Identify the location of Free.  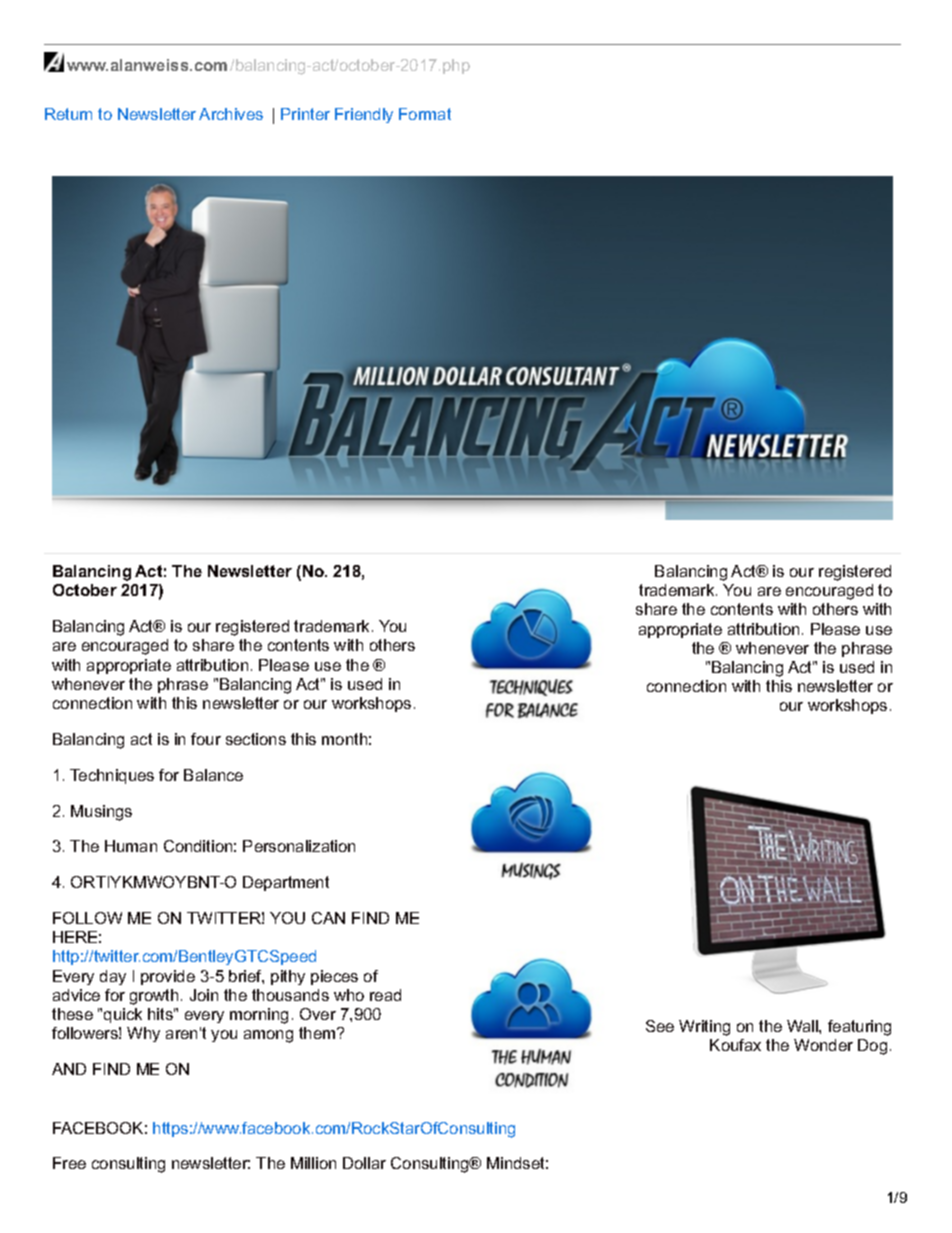
(69, 1163).
